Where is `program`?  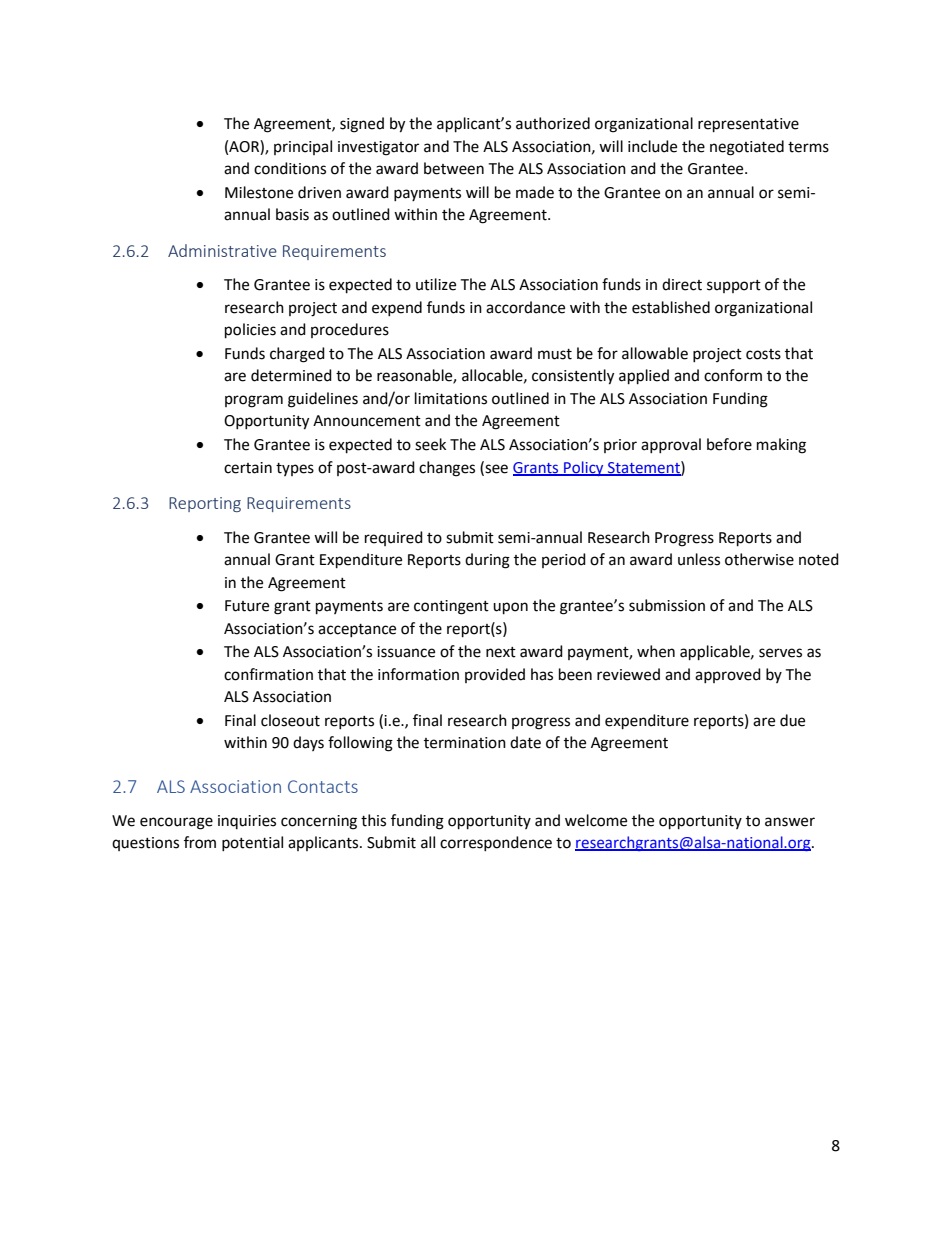 program is located at coordinates (254, 401).
